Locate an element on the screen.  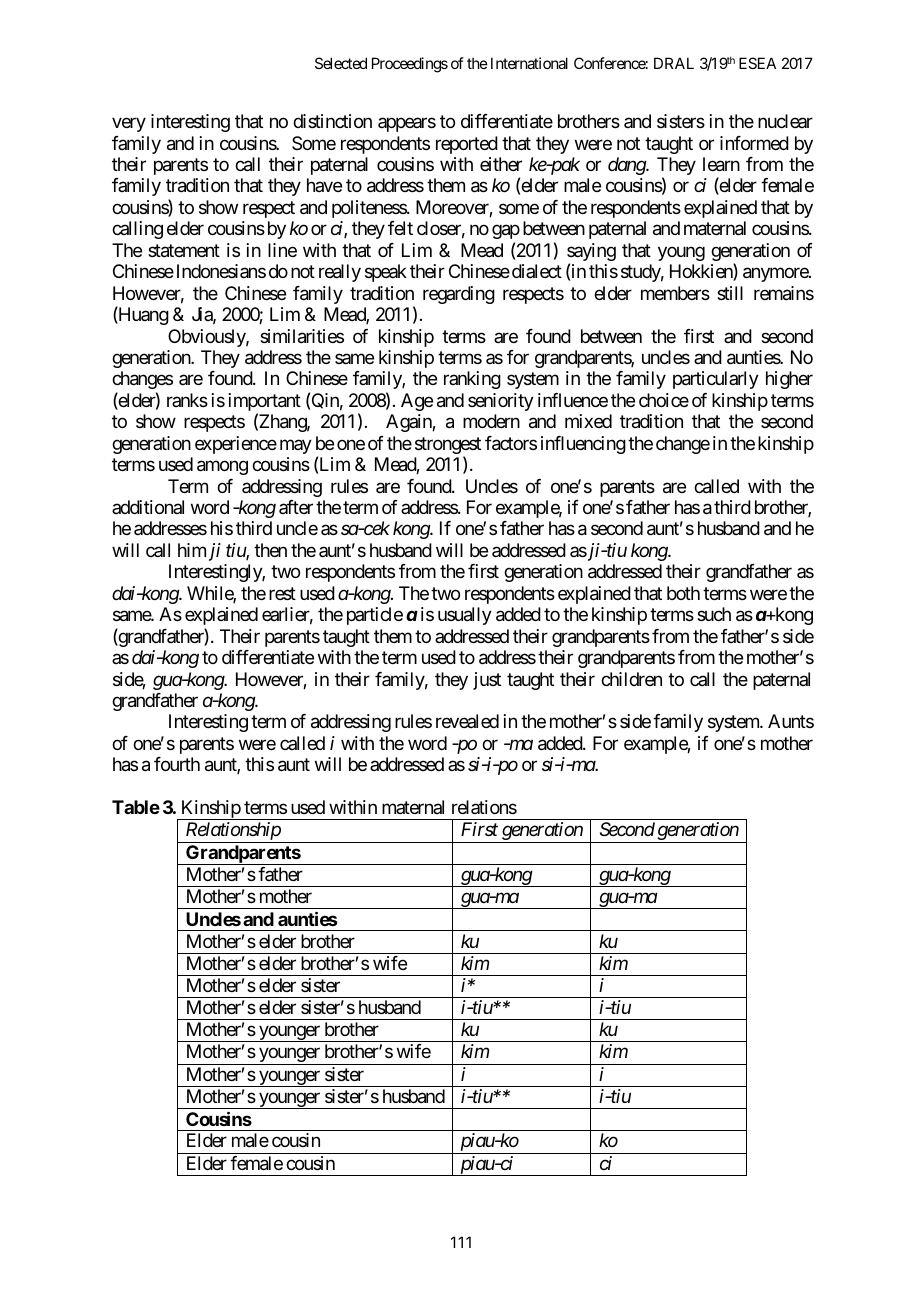
particularly is located at coordinates (716, 380).
